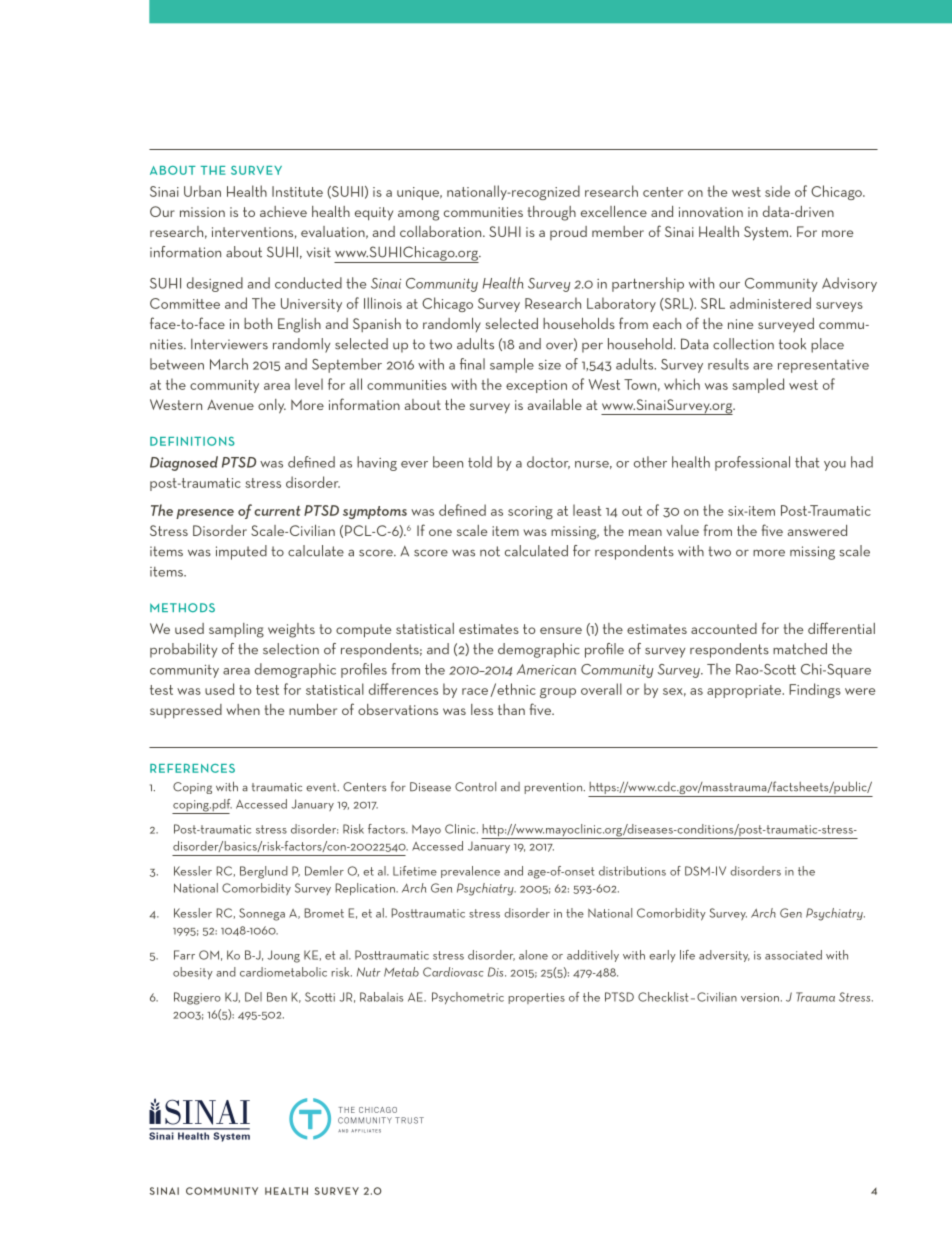  What do you see at coordinates (192, 768) in the screenshot?
I see `References` at bounding box center [192, 768].
